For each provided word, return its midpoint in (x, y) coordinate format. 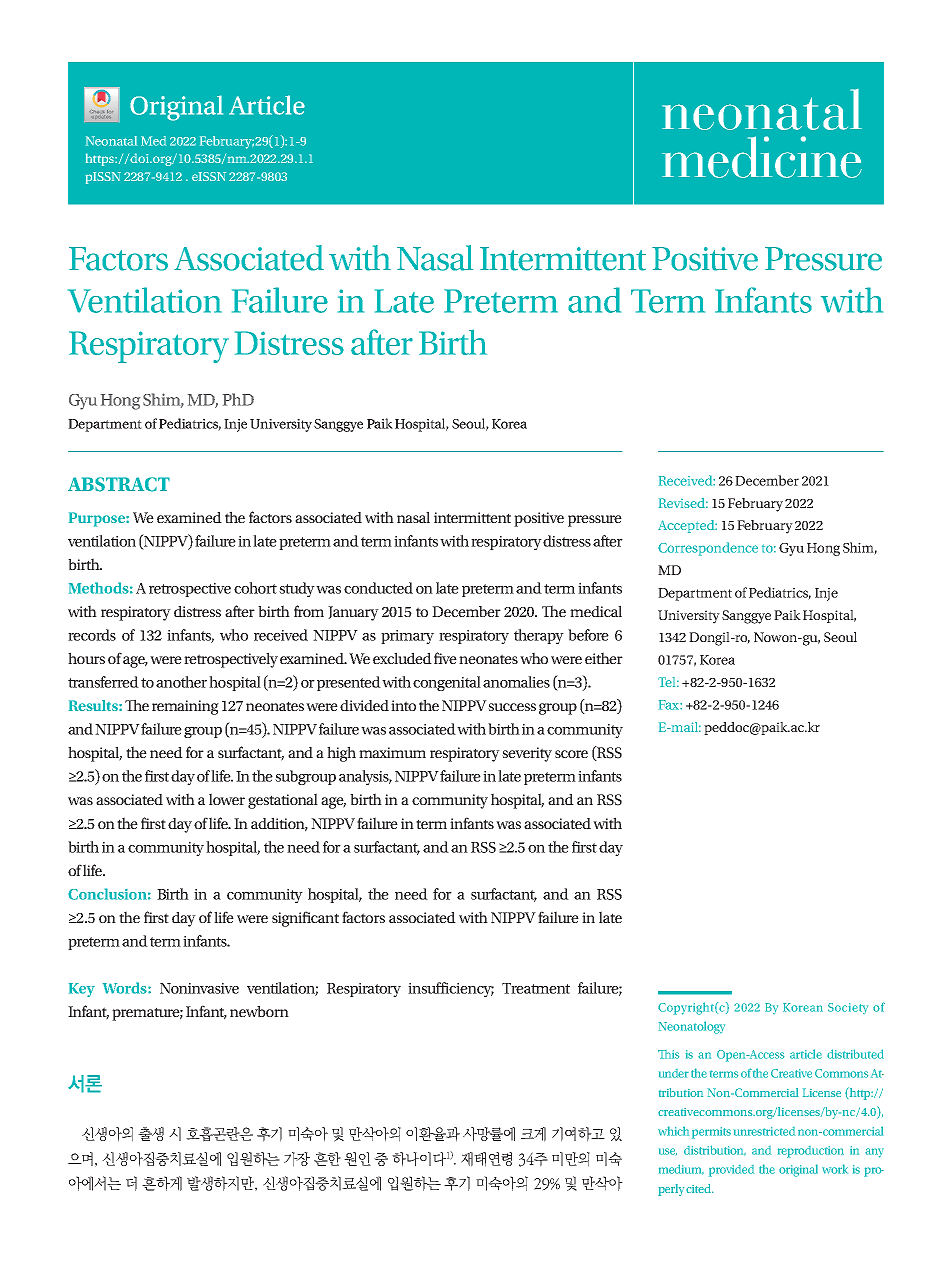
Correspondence (708, 549)
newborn (259, 1011)
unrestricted (764, 1131)
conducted (378, 588)
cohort (255, 588)
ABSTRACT (119, 484)
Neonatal (111, 141)
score (571, 754)
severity (527, 754)
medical (596, 611)
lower (227, 799)
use (668, 1151)
